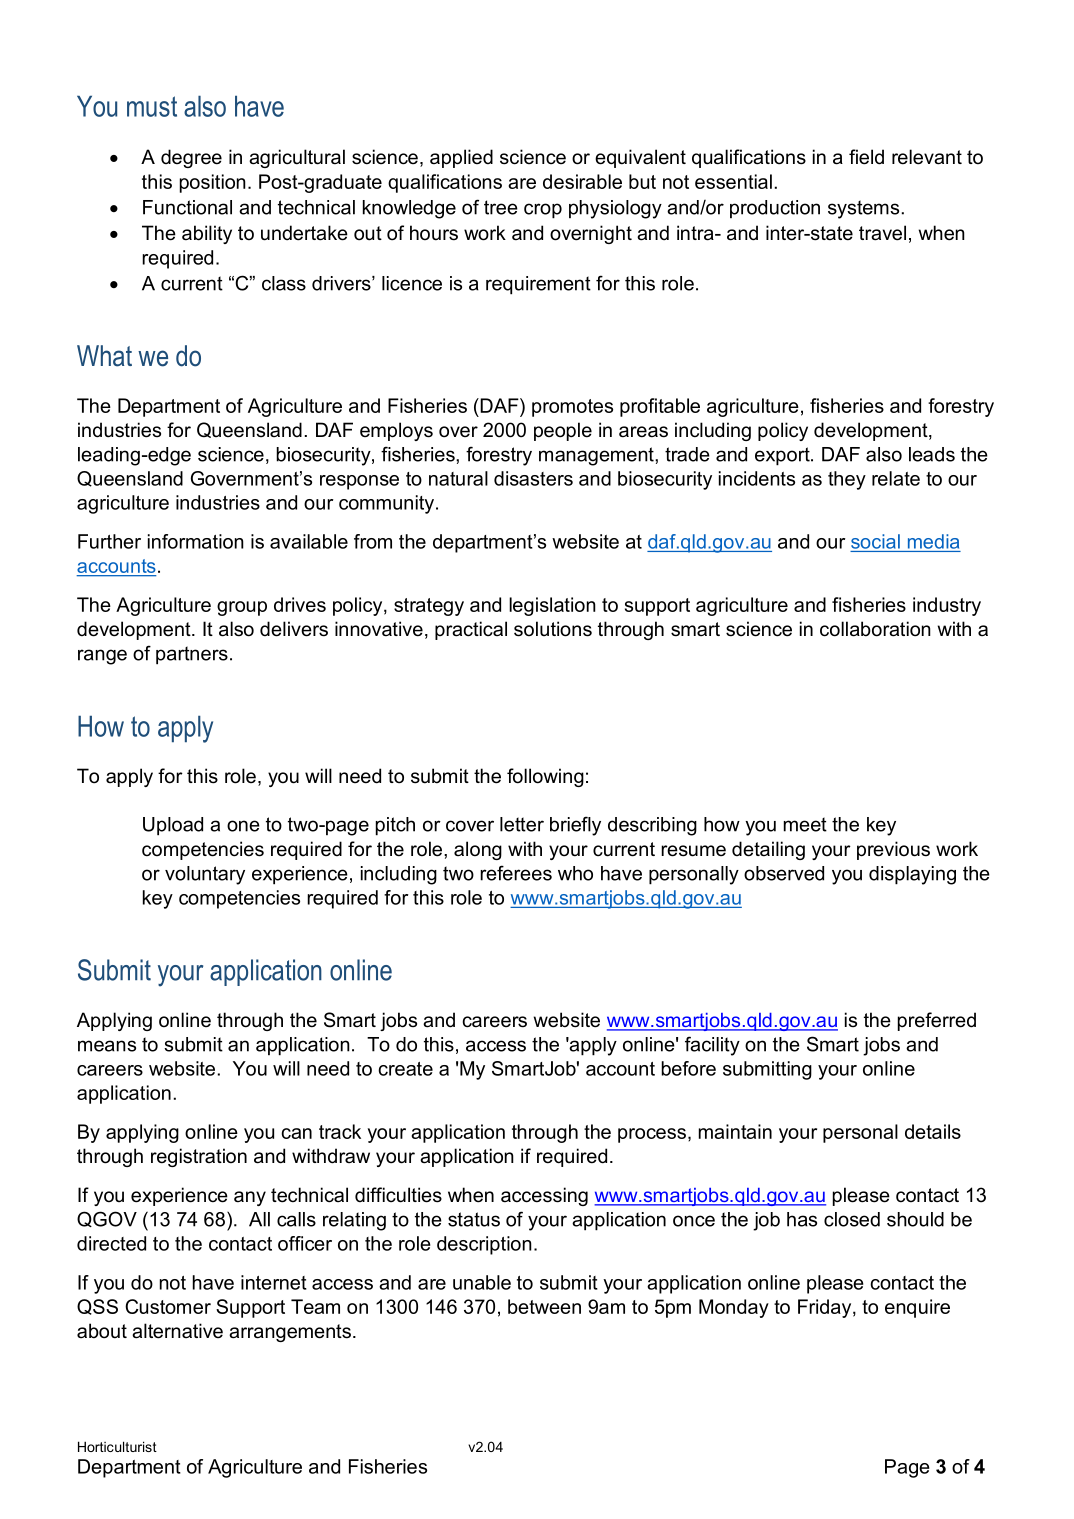  What do you see at coordinates (805, 824) in the document?
I see `meet` at bounding box center [805, 824].
